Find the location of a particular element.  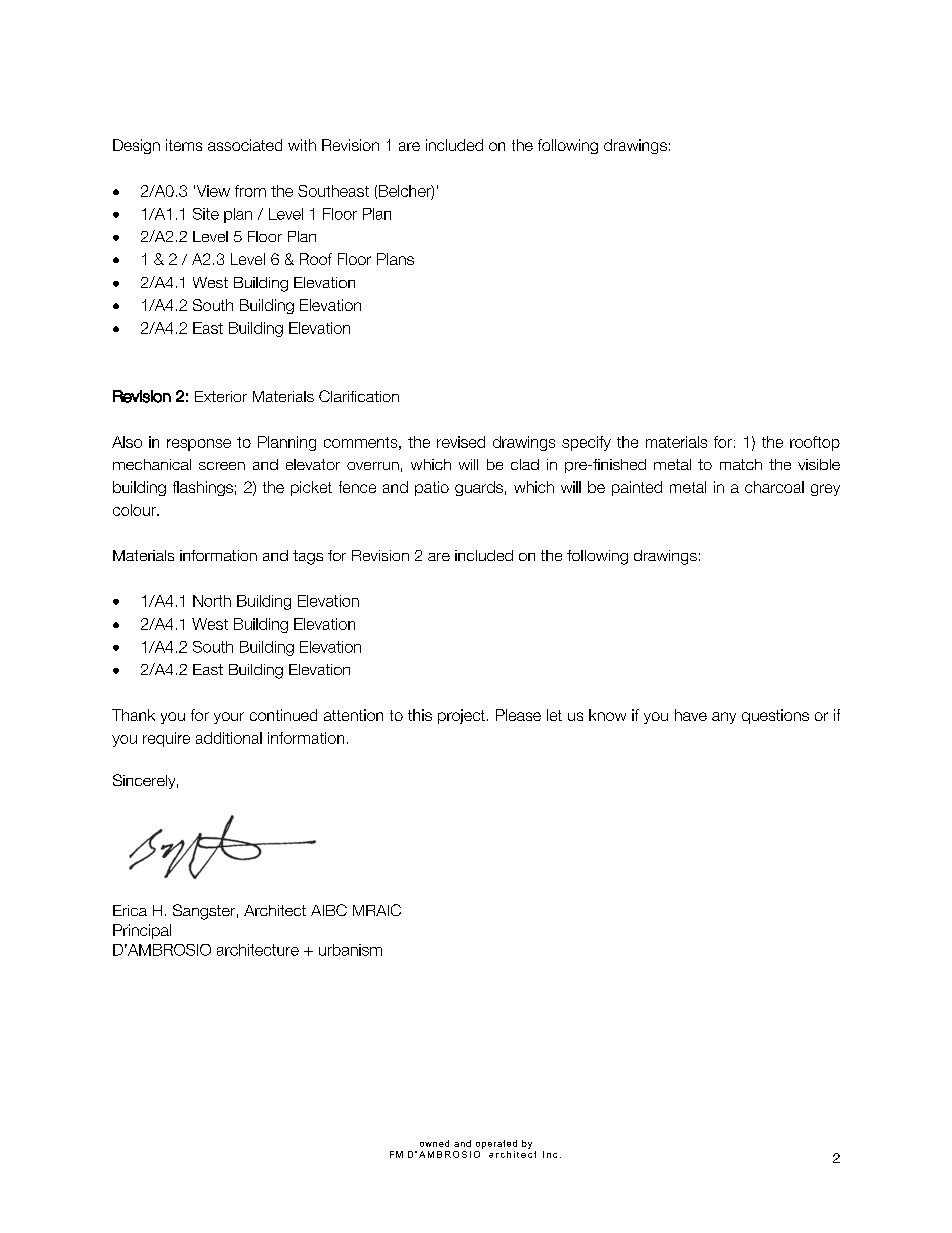

any is located at coordinates (724, 718).
